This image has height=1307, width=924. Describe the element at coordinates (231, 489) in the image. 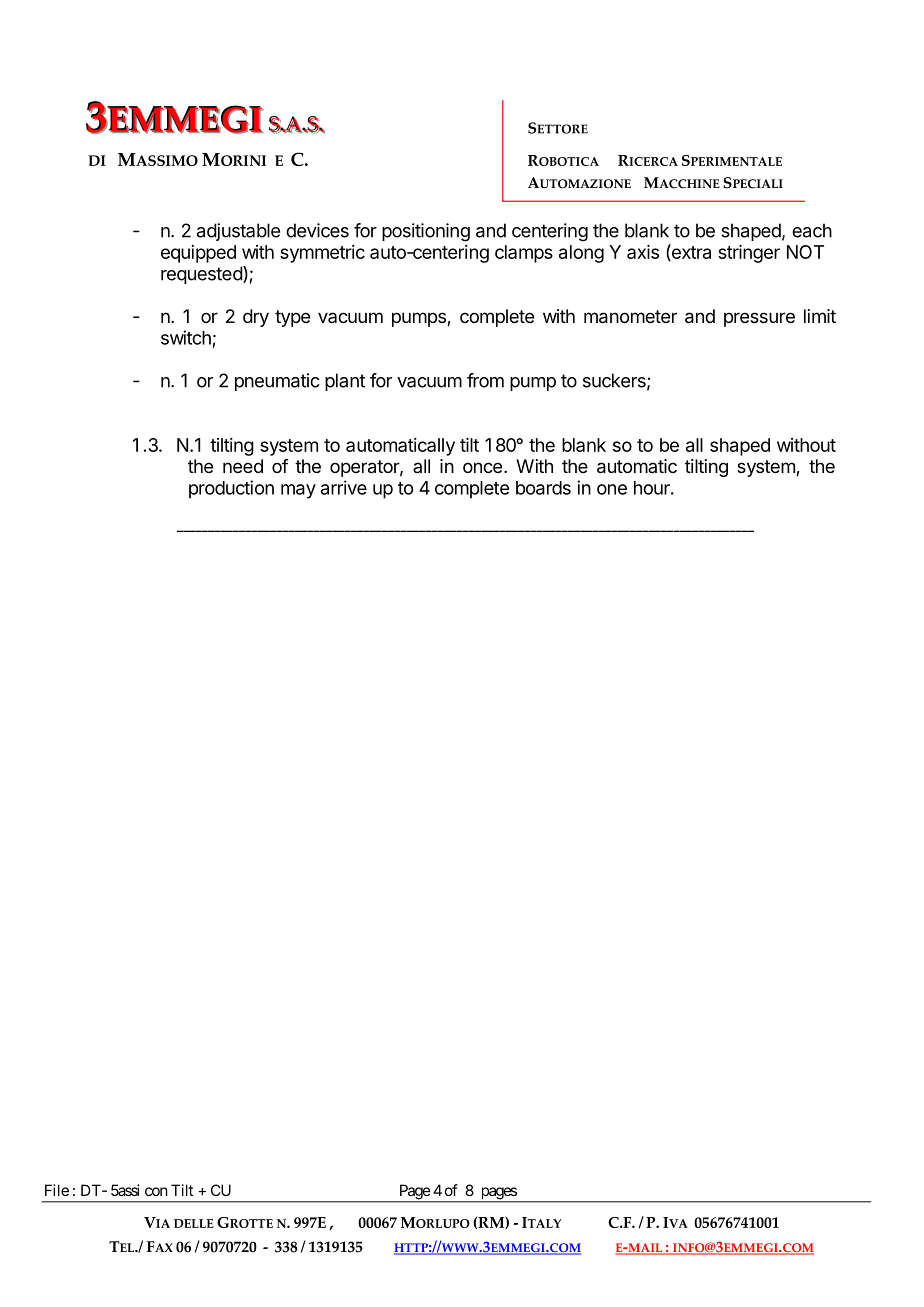

I see `production` at that location.
